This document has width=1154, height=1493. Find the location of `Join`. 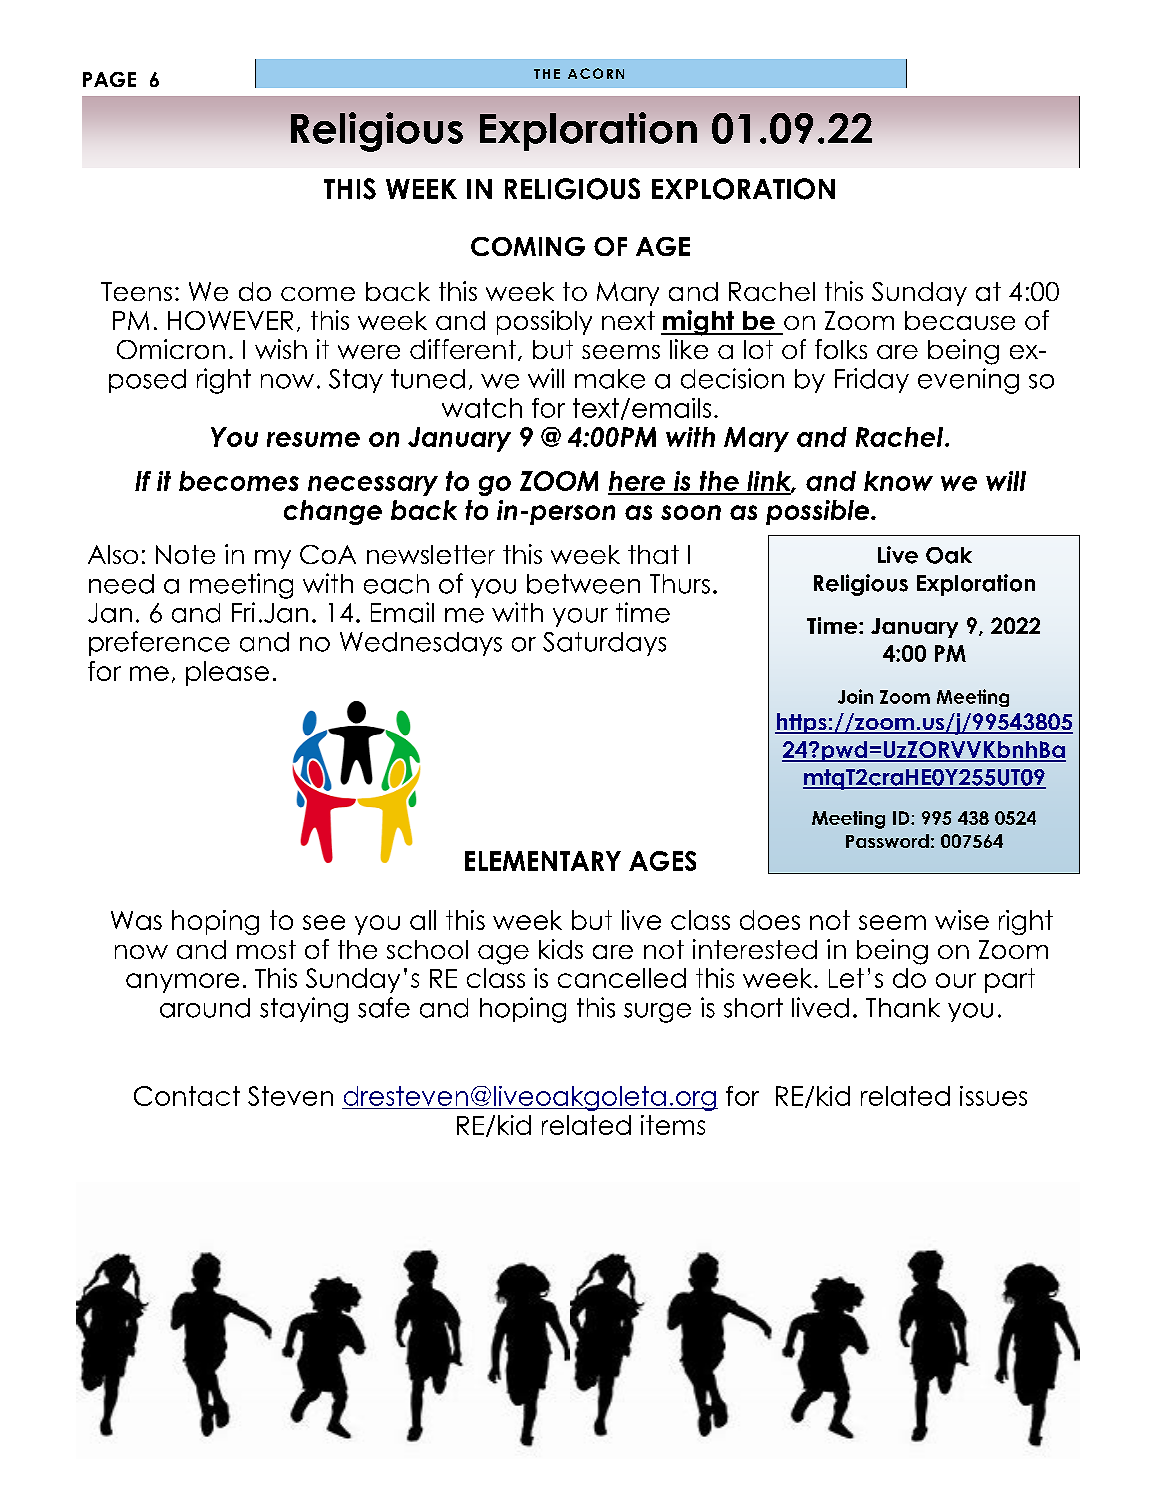

Join is located at coordinates (855, 696).
